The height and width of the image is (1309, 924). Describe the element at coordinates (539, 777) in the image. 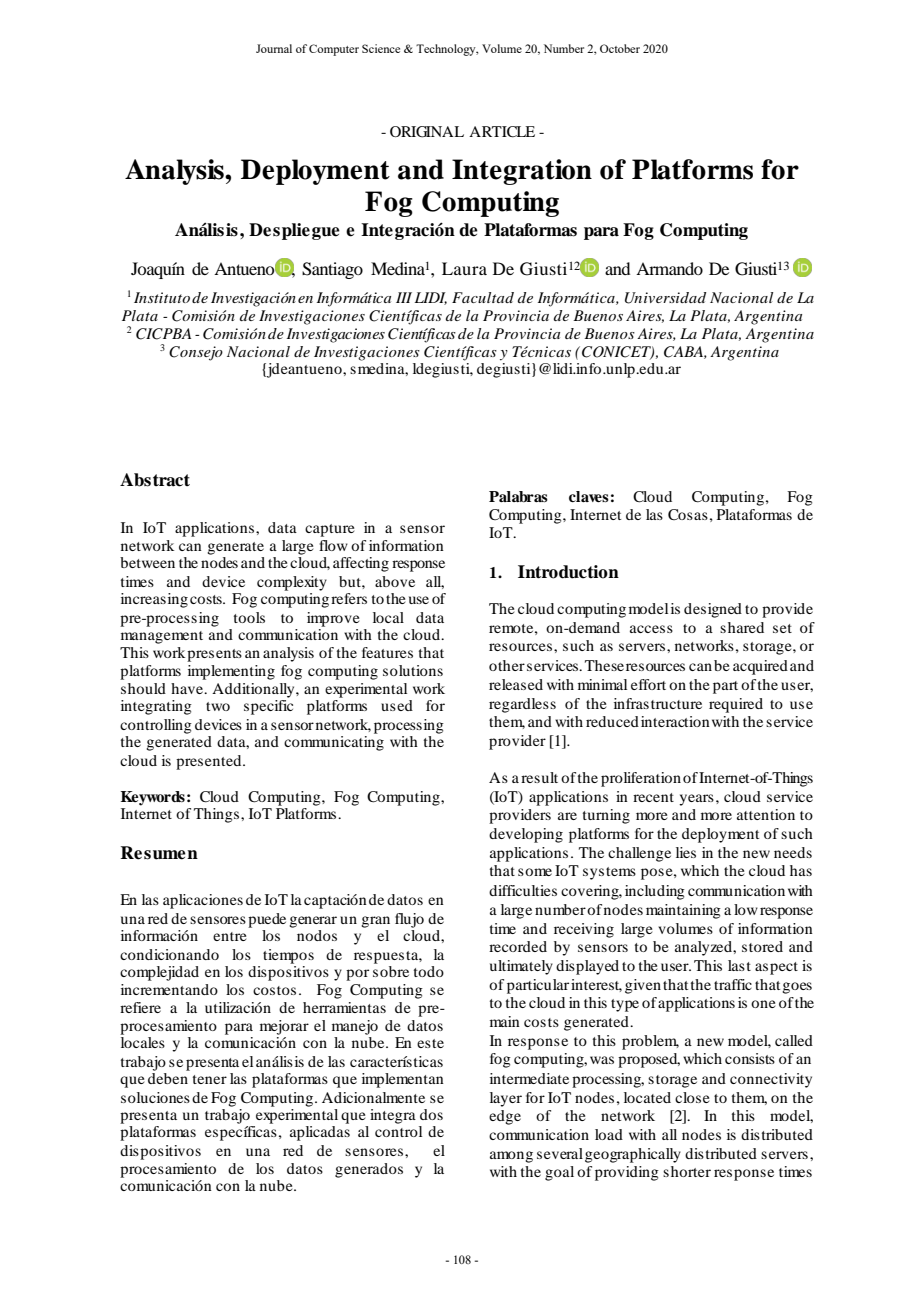

I see `result` at that location.
